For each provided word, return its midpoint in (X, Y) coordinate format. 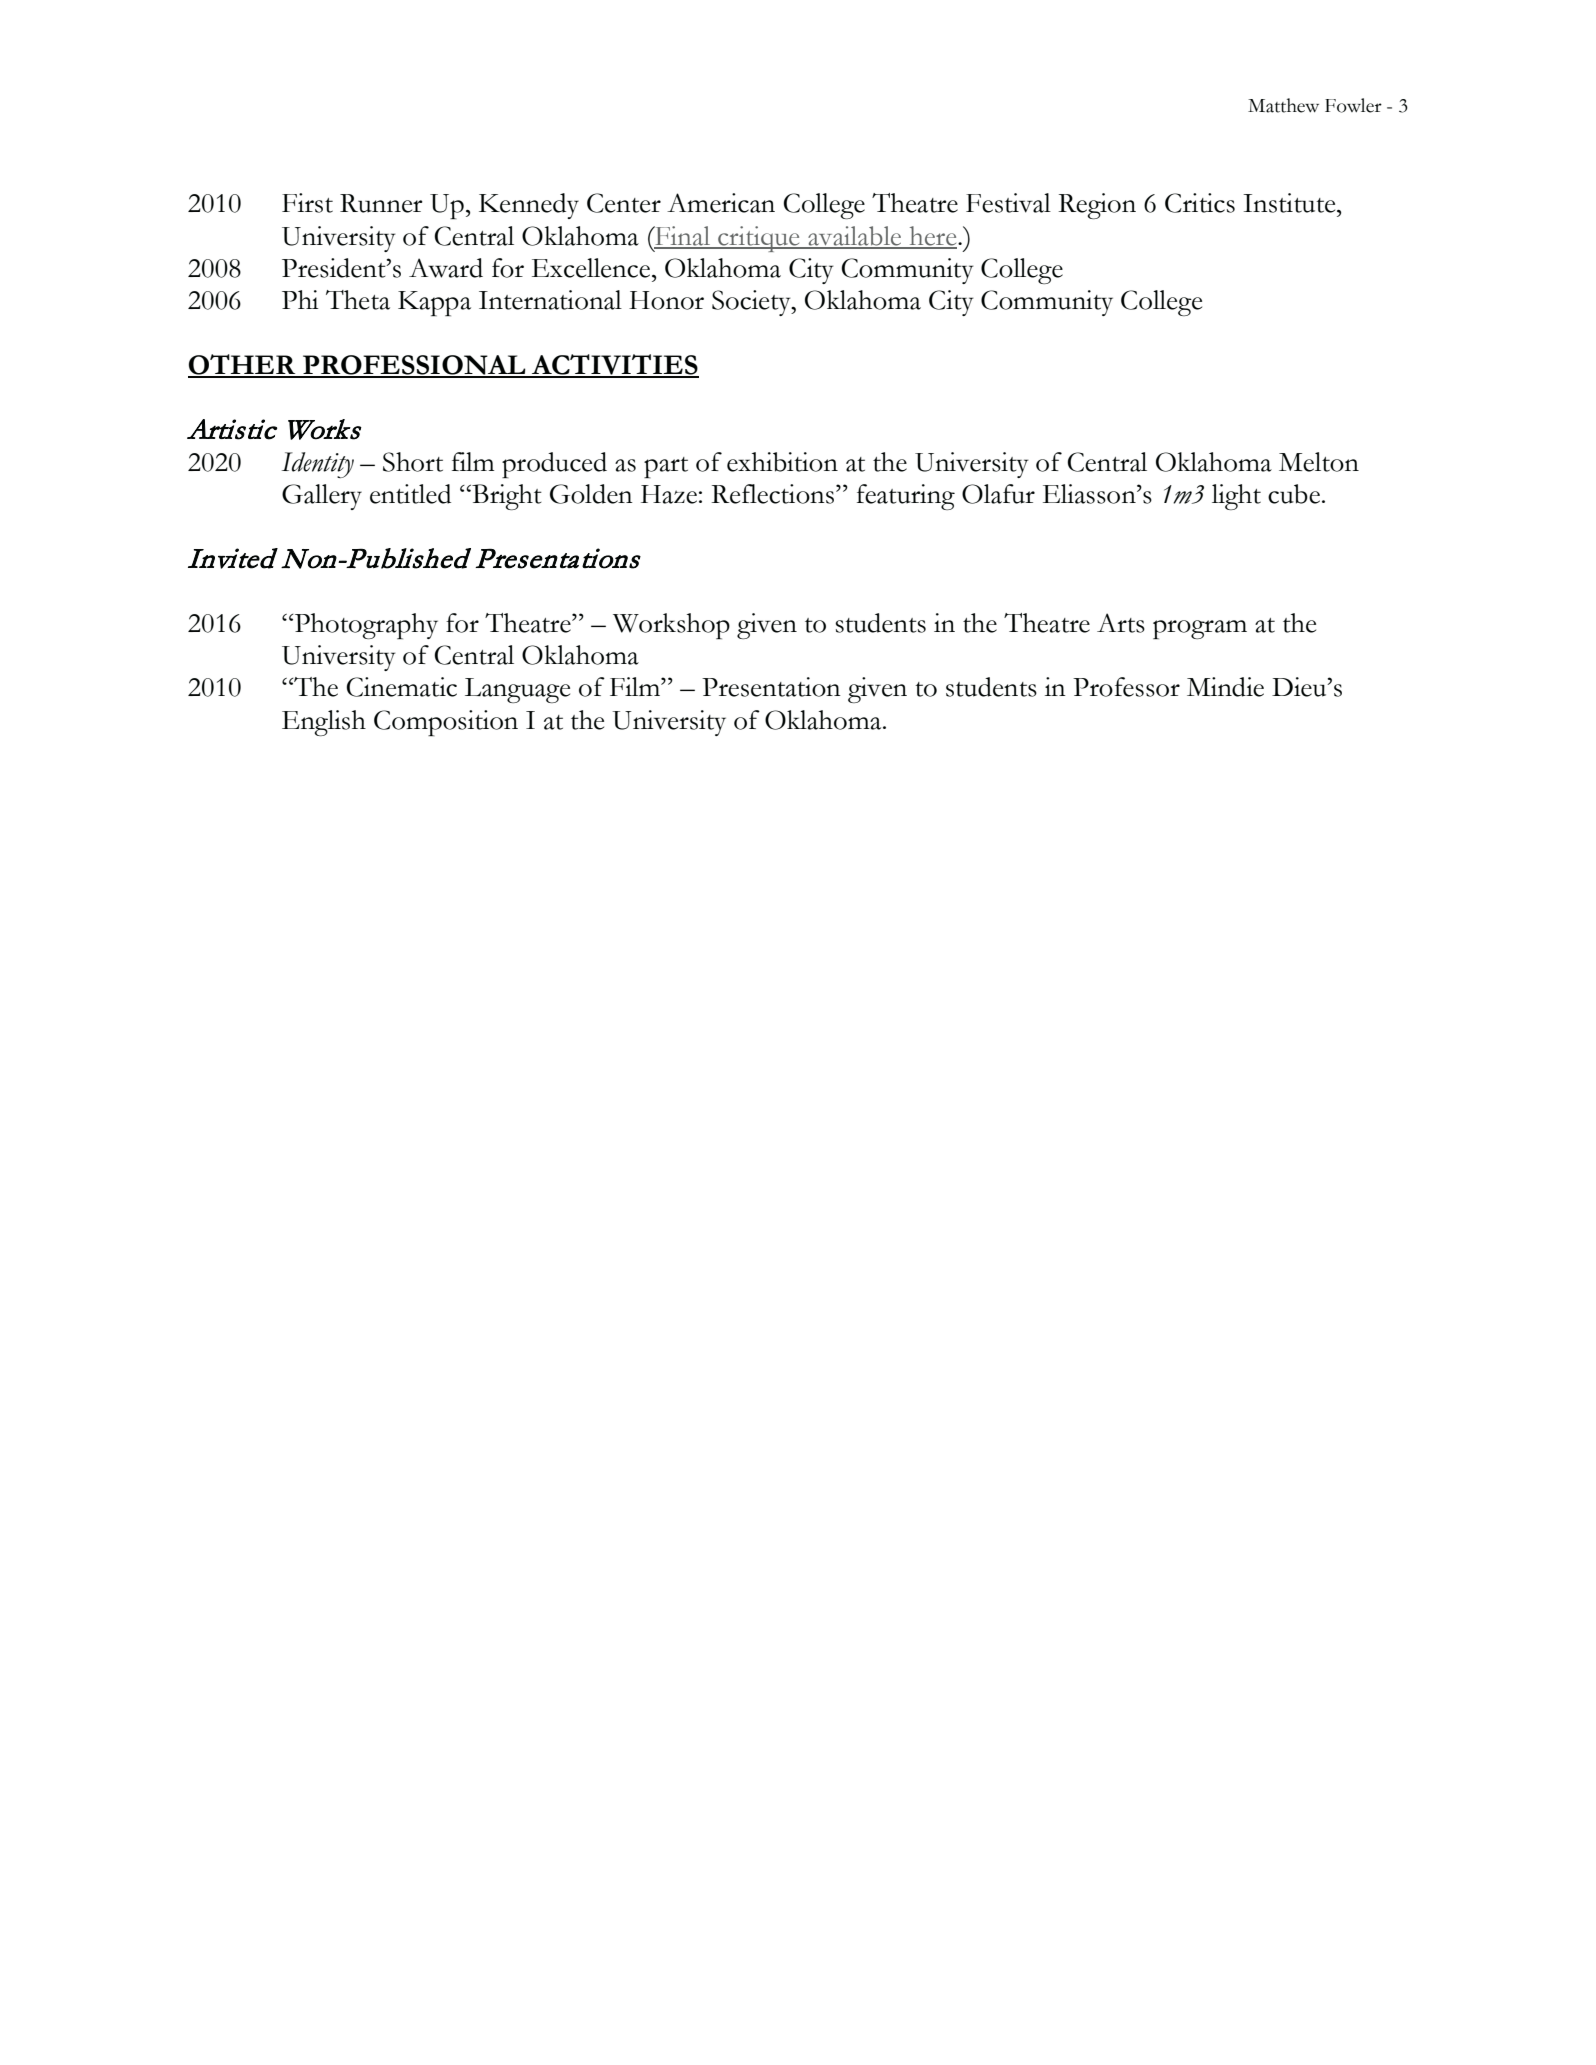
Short (413, 462)
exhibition (782, 462)
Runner (381, 203)
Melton (1319, 462)
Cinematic (401, 687)
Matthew (1283, 105)
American (721, 203)
